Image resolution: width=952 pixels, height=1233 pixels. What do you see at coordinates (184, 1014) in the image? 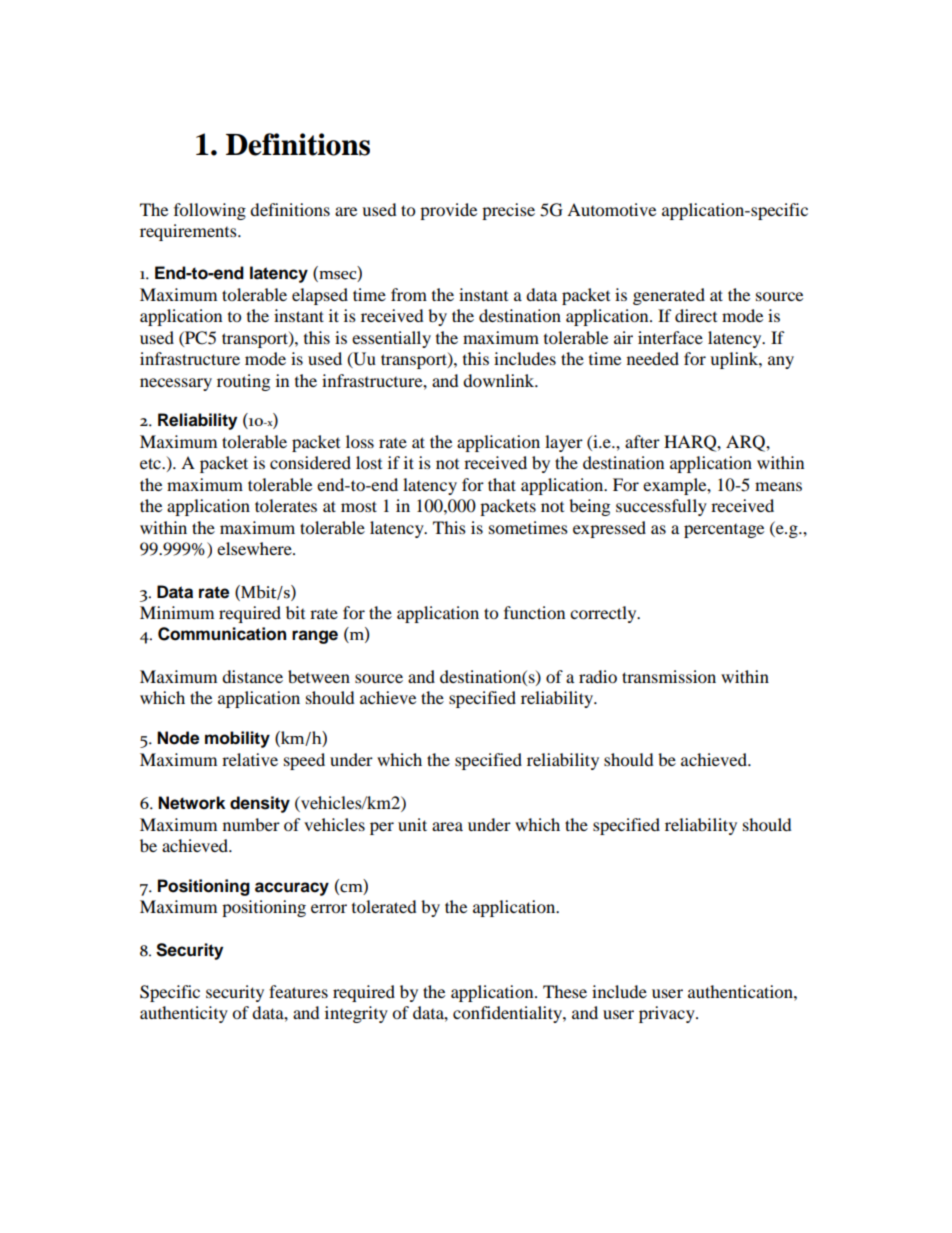
I see `authenticity` at bounding box center [184, 1014].
